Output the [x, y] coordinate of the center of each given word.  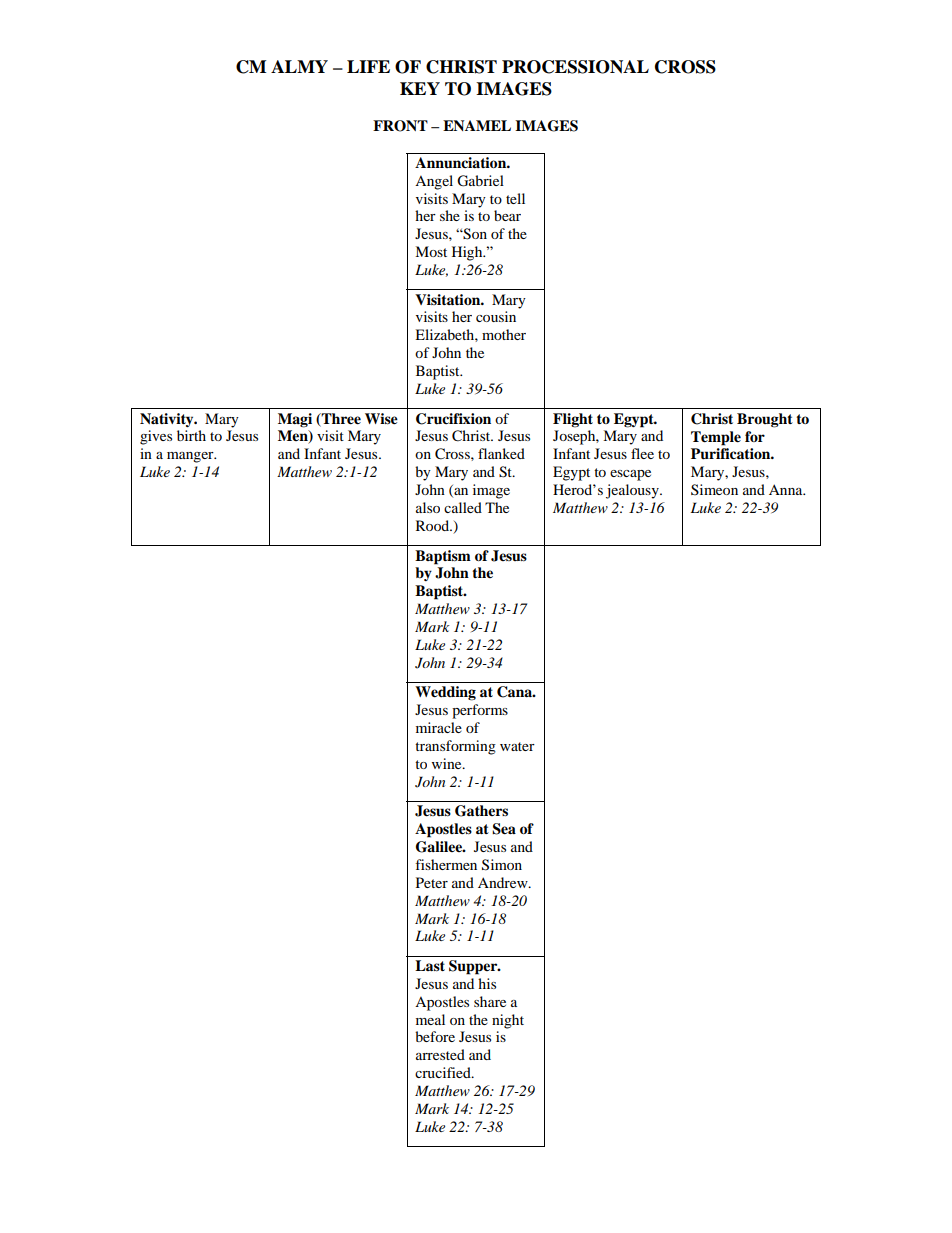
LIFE [368, 66]
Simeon [714, 490]
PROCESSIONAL [575, 67]
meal [430, 1019]
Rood [434, 525]
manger [191, 457]
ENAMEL [477, 125]
